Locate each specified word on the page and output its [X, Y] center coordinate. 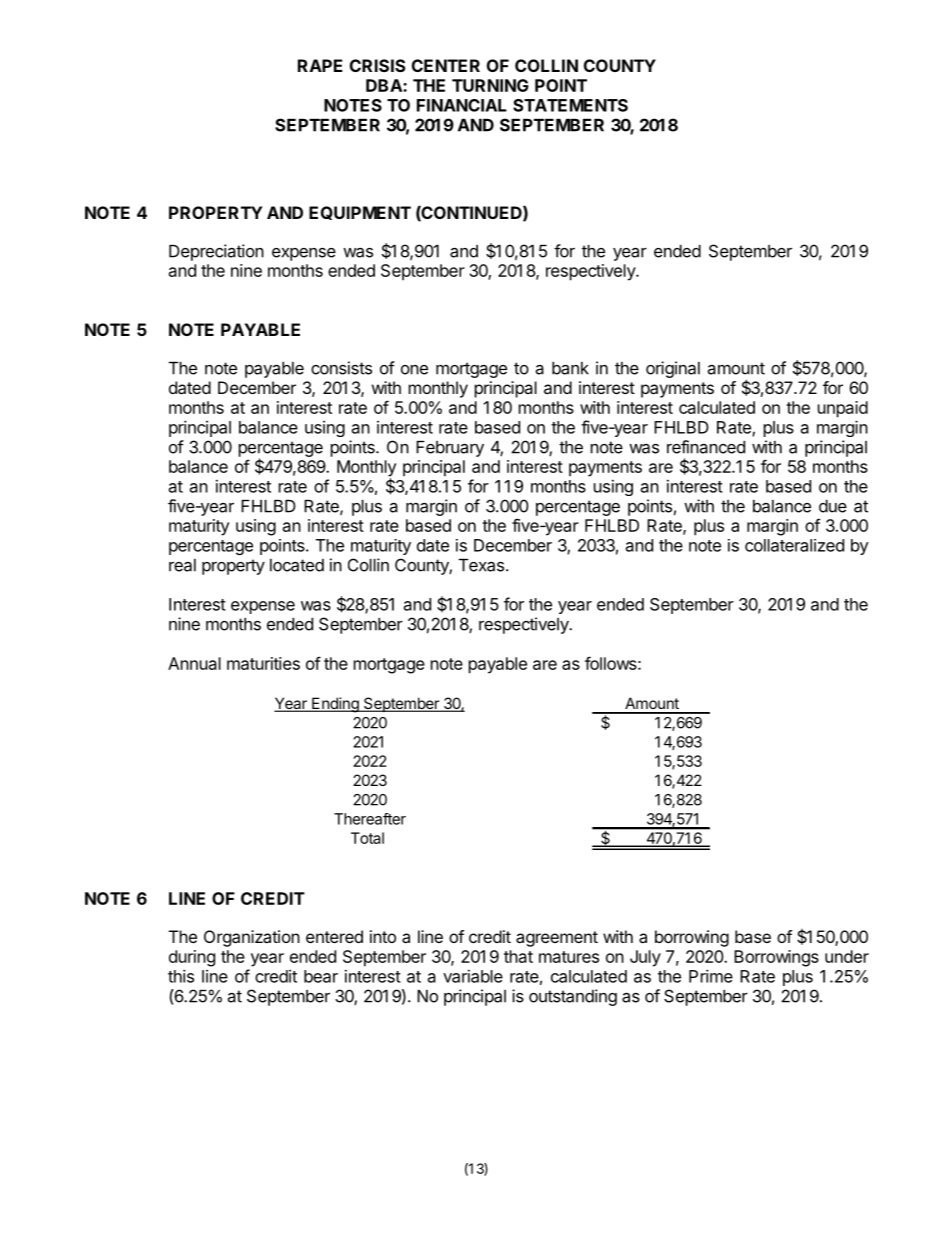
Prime [711, 976]
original [673, 369]
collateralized [794, 545]
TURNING [490, 85]
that [518, 956]
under [847, 956]
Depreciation [216, 252]
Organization [252, 938]
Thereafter [370, 819]
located [297, 565]
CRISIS [377, 65]
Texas [481, 565]
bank [570, 368]
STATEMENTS [570, 105]
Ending [335, 705]
